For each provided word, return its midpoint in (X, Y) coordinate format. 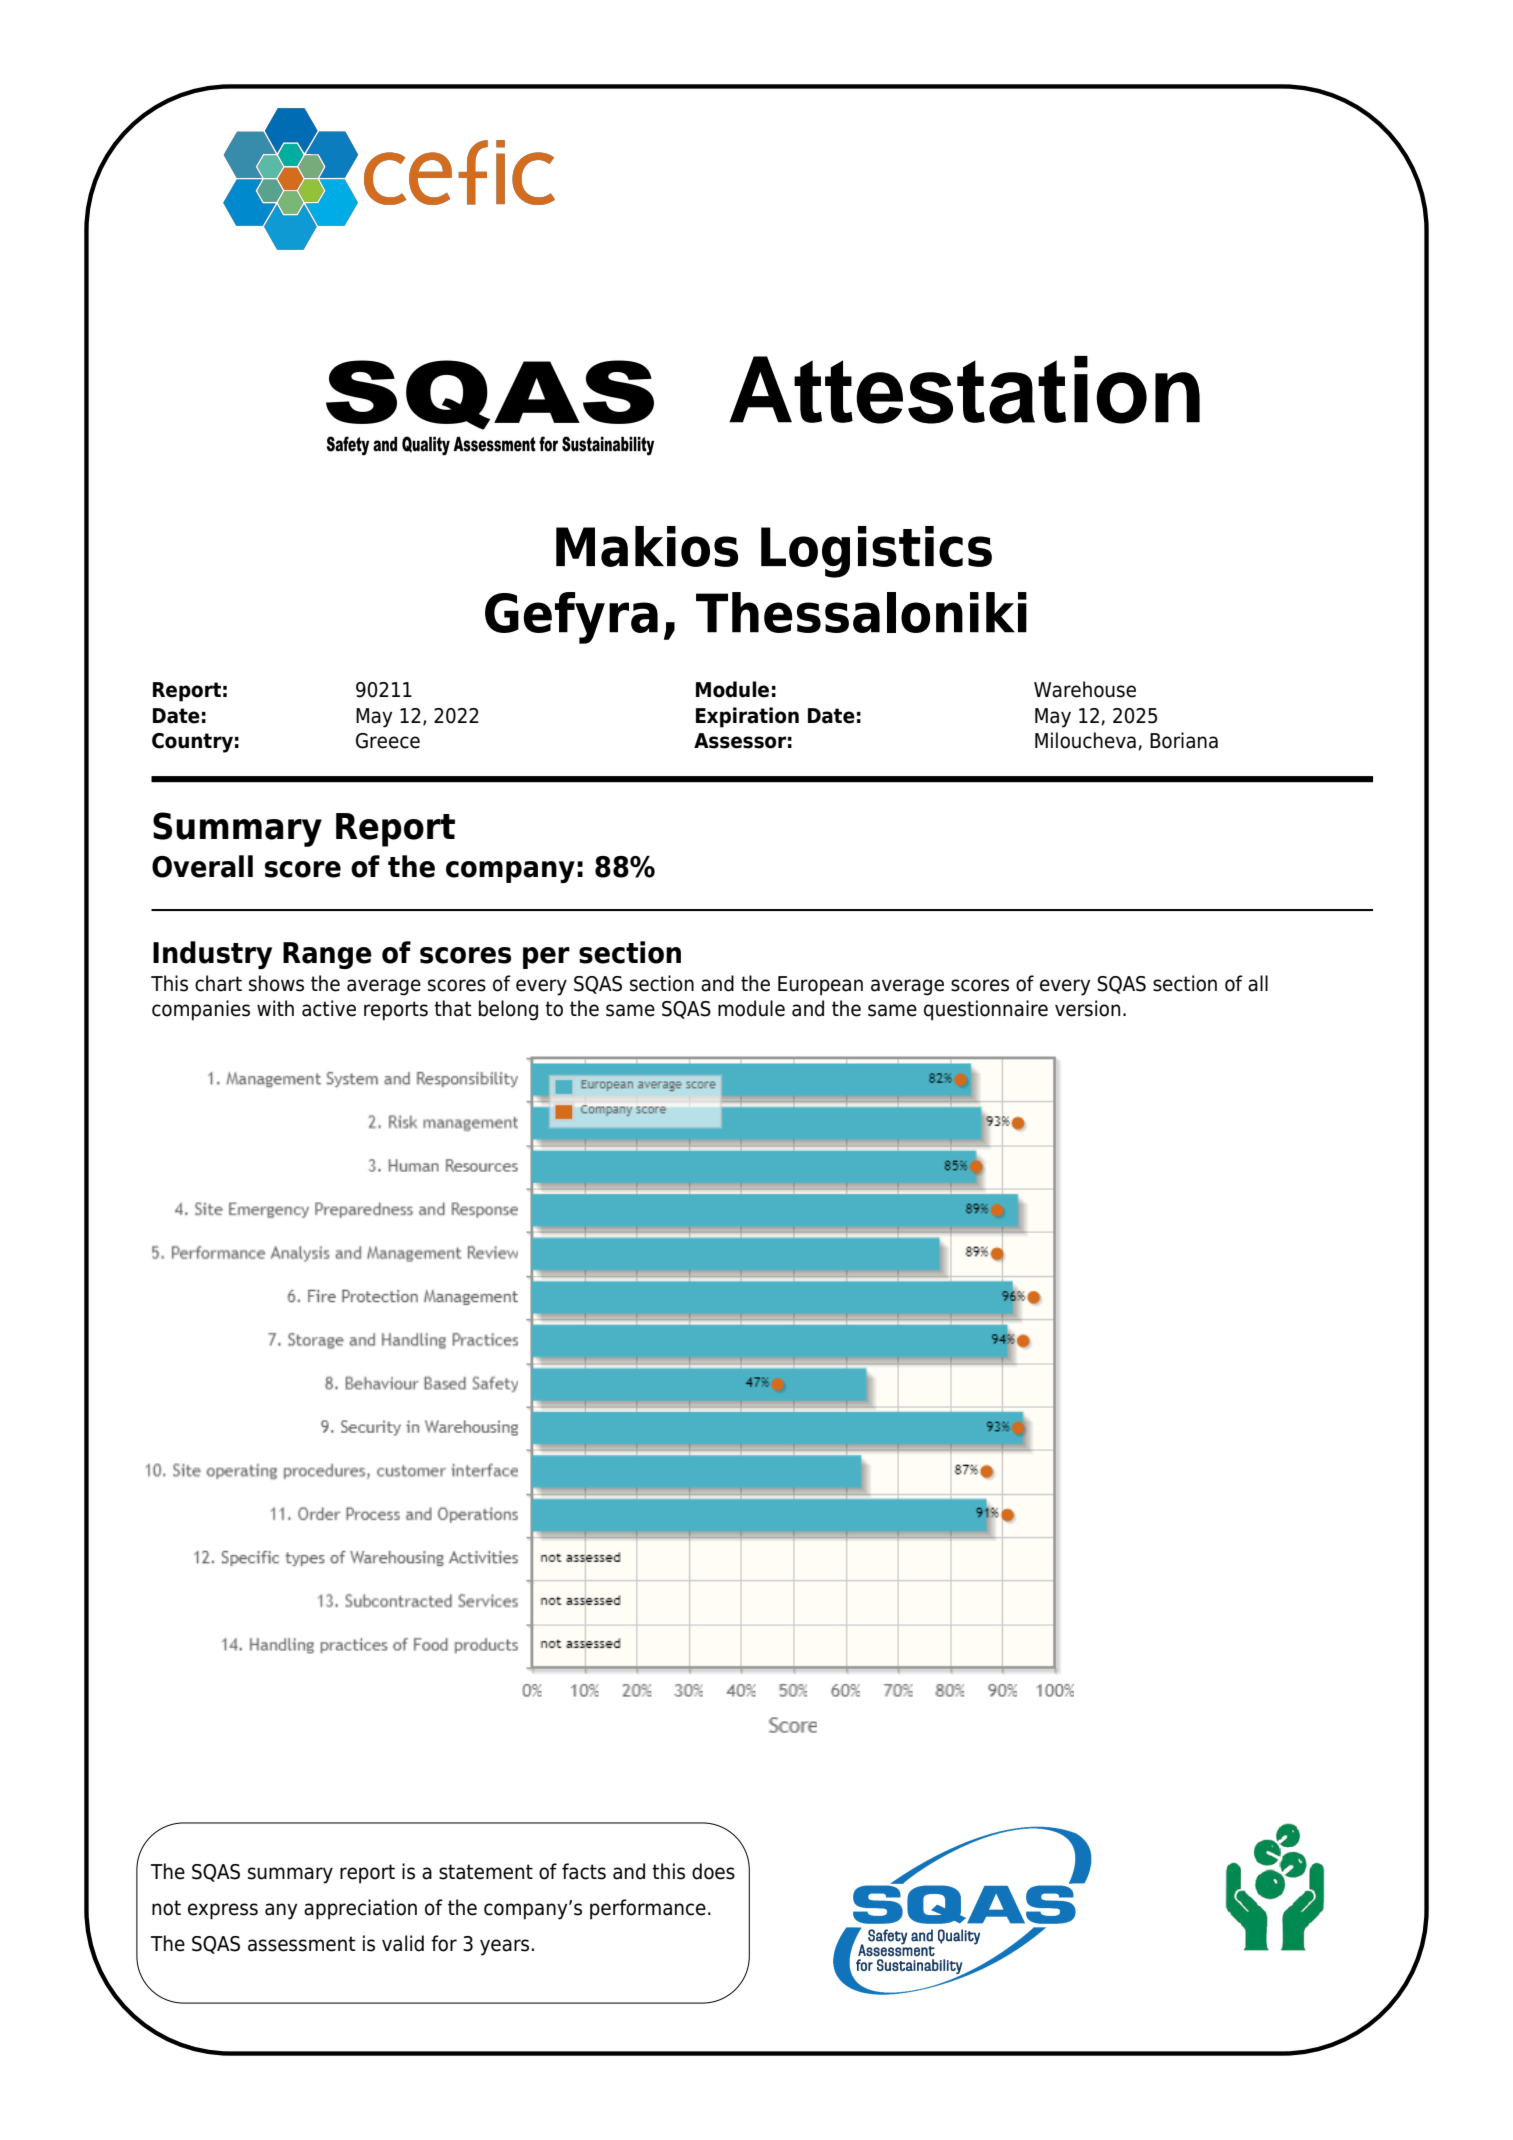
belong (508, 1010)
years (504, 1947)
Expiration (747, 717)
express (223, 1911)
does (713, 1871)
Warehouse (1085, 689)
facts (584, 1871)
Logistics (876, 552)
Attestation (964, 390)
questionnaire (986, 1010)
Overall (202, 866)
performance (648, 1909)
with (275, 1008)
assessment (302, 1944)
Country (192, 743)
